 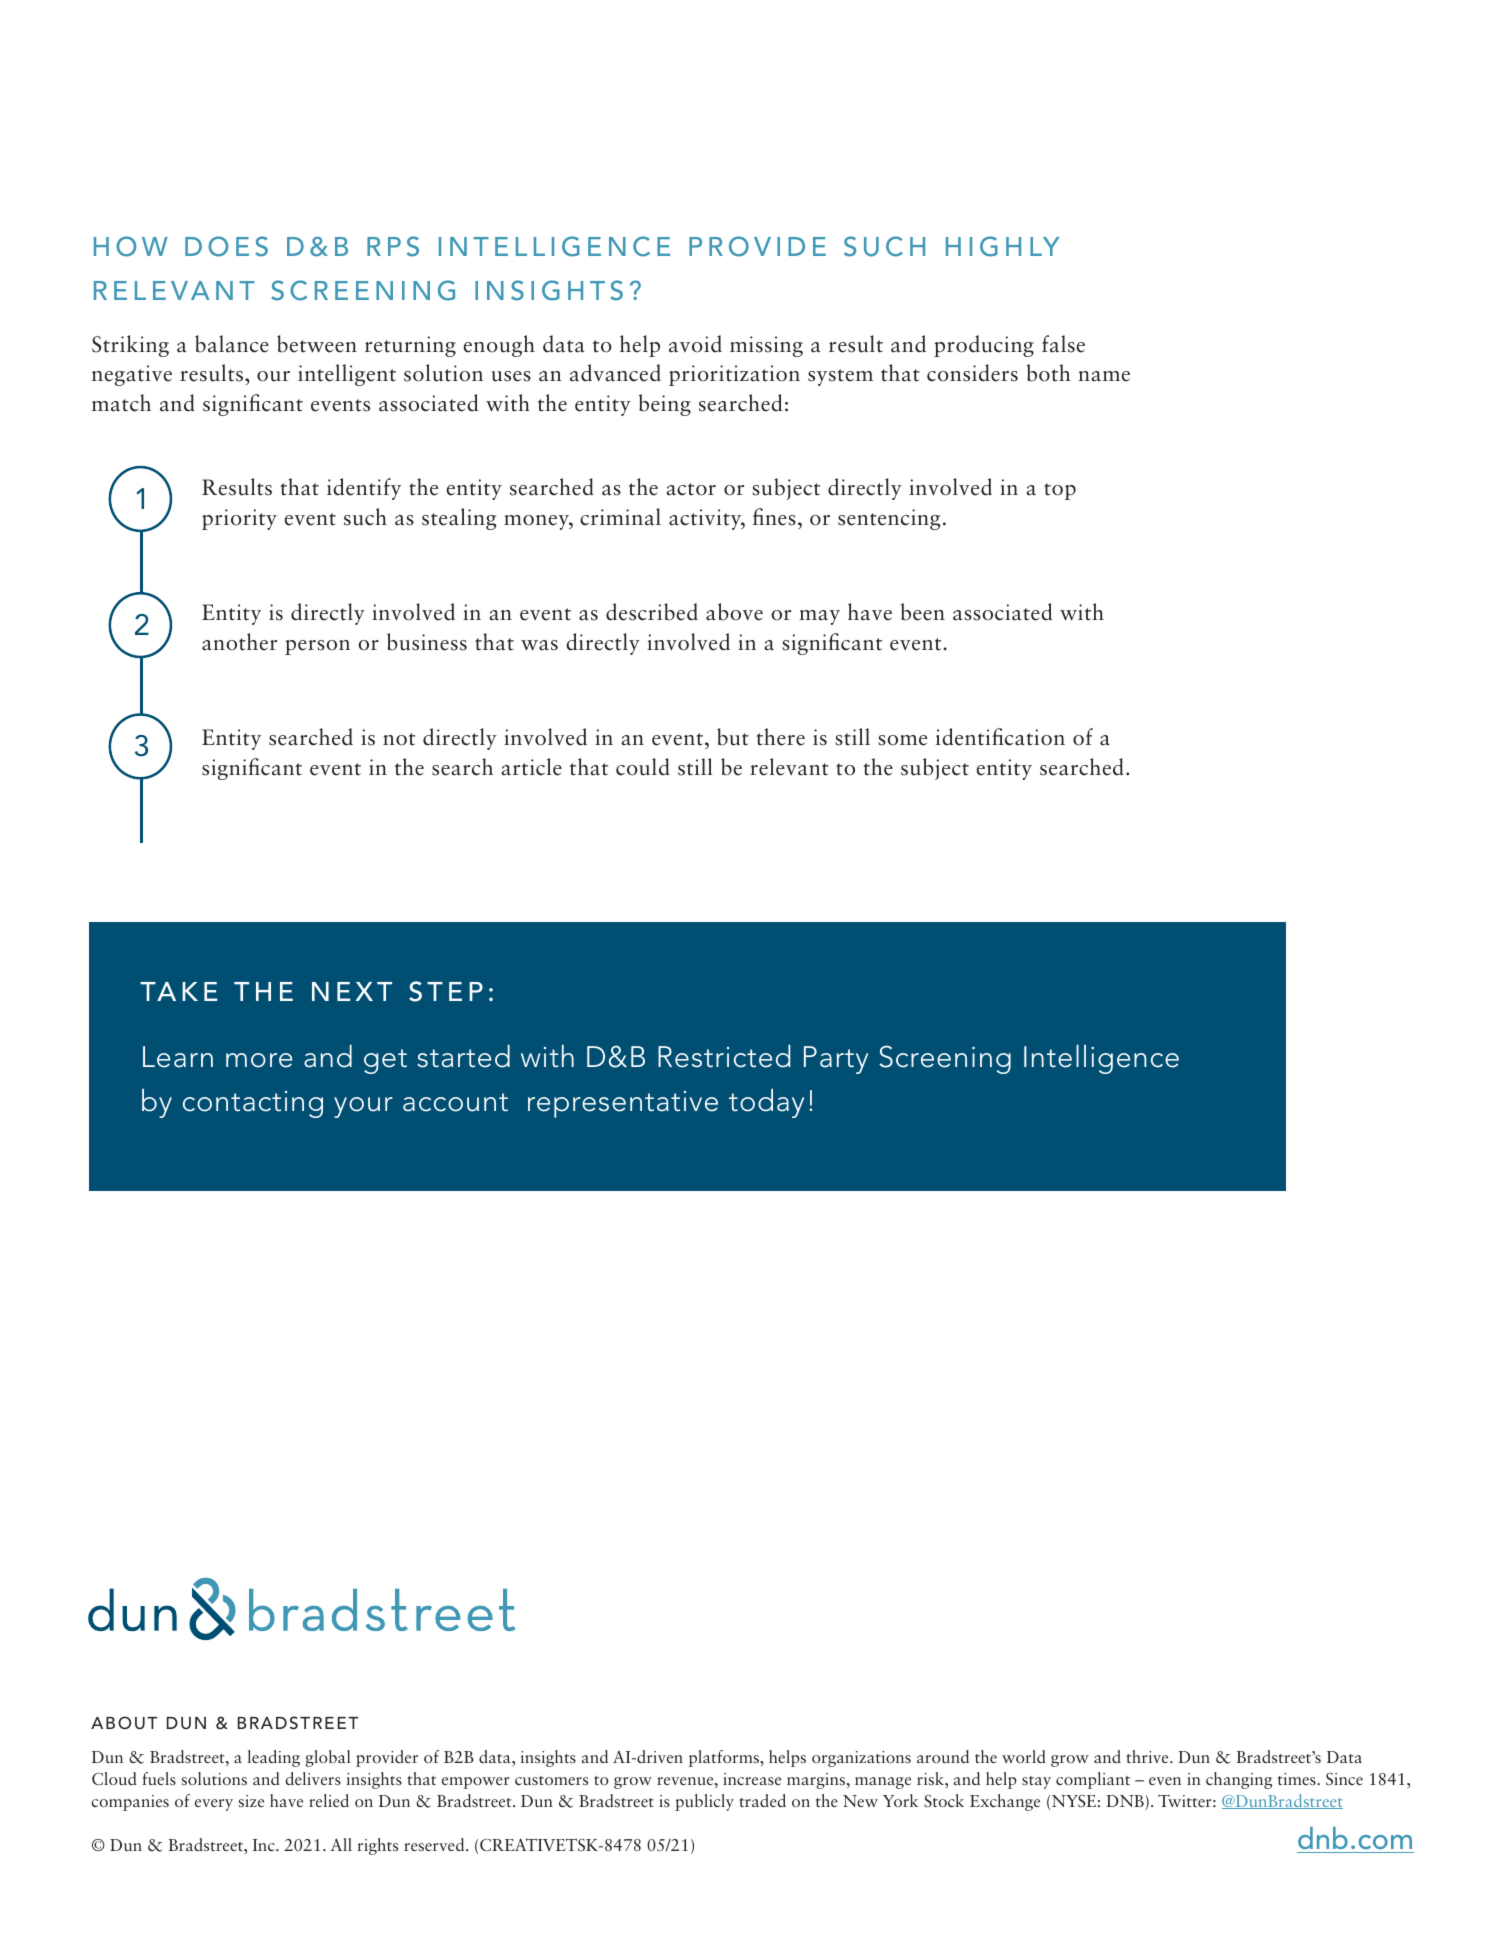 I want to click on name, so click(x=1104, y=376).
